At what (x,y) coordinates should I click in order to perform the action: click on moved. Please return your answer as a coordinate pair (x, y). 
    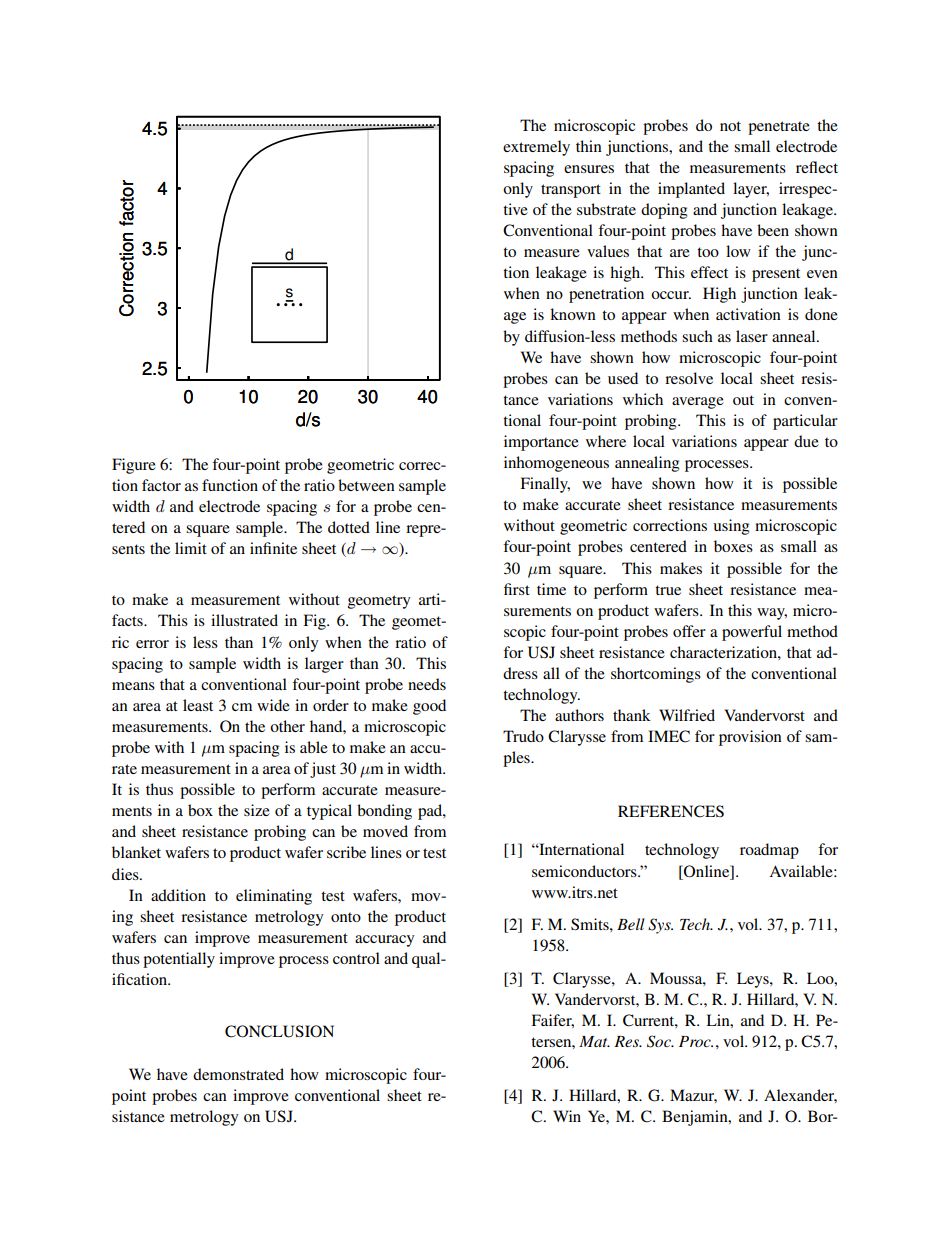
    Looking at the image, I should click on (385, 831).
